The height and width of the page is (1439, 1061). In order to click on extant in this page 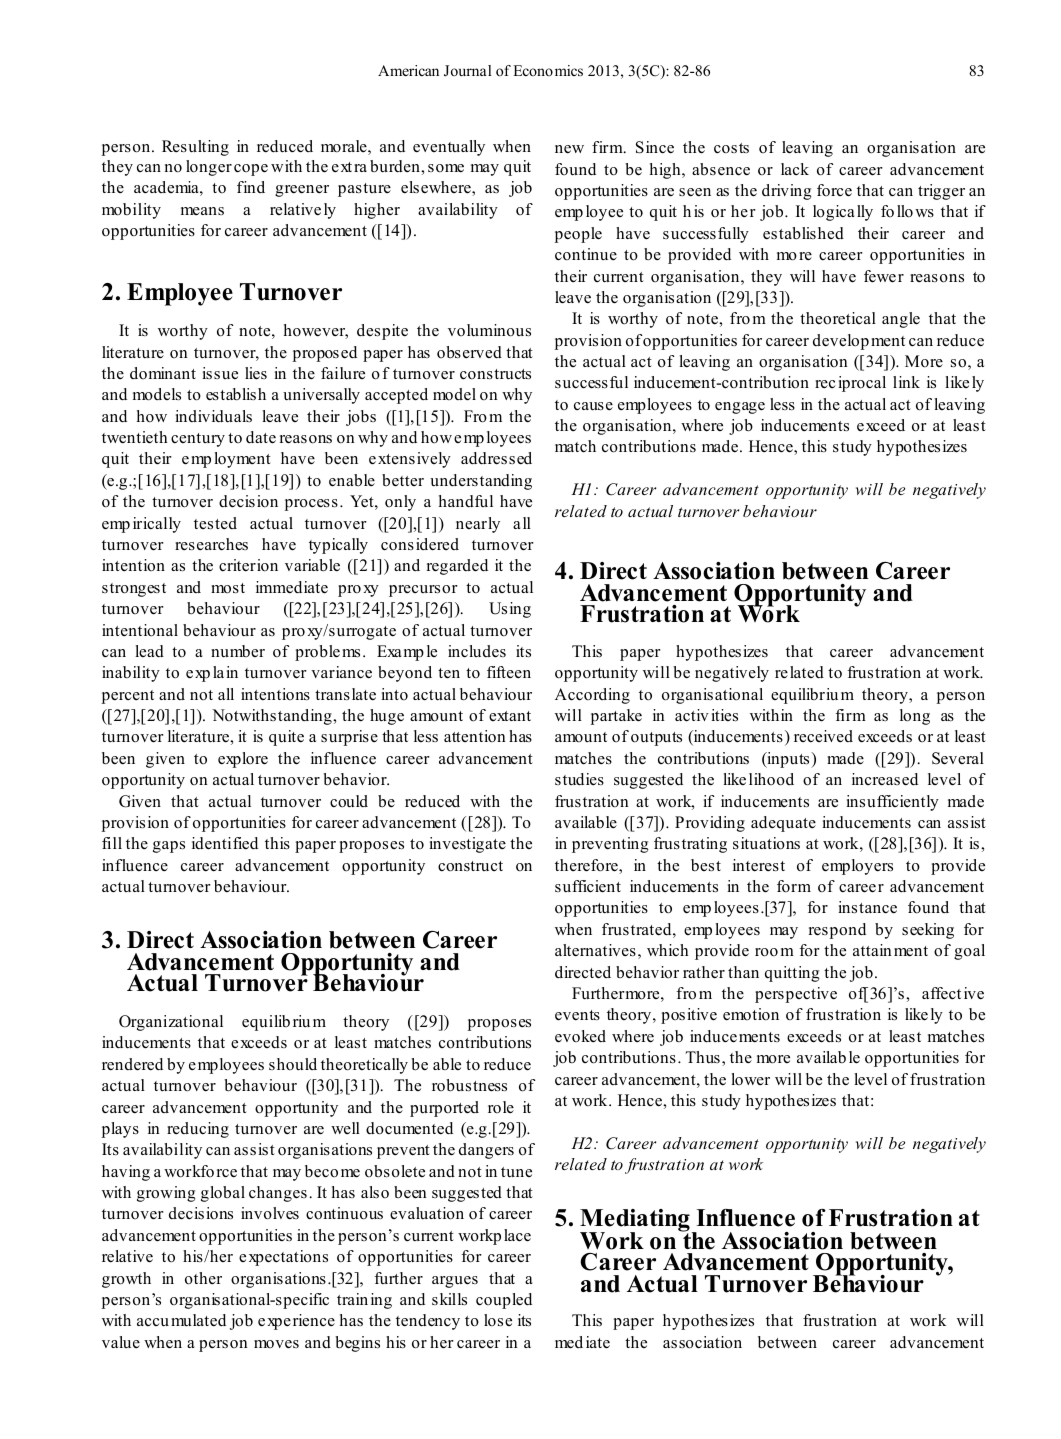, I will do `click(510, 716)`.
